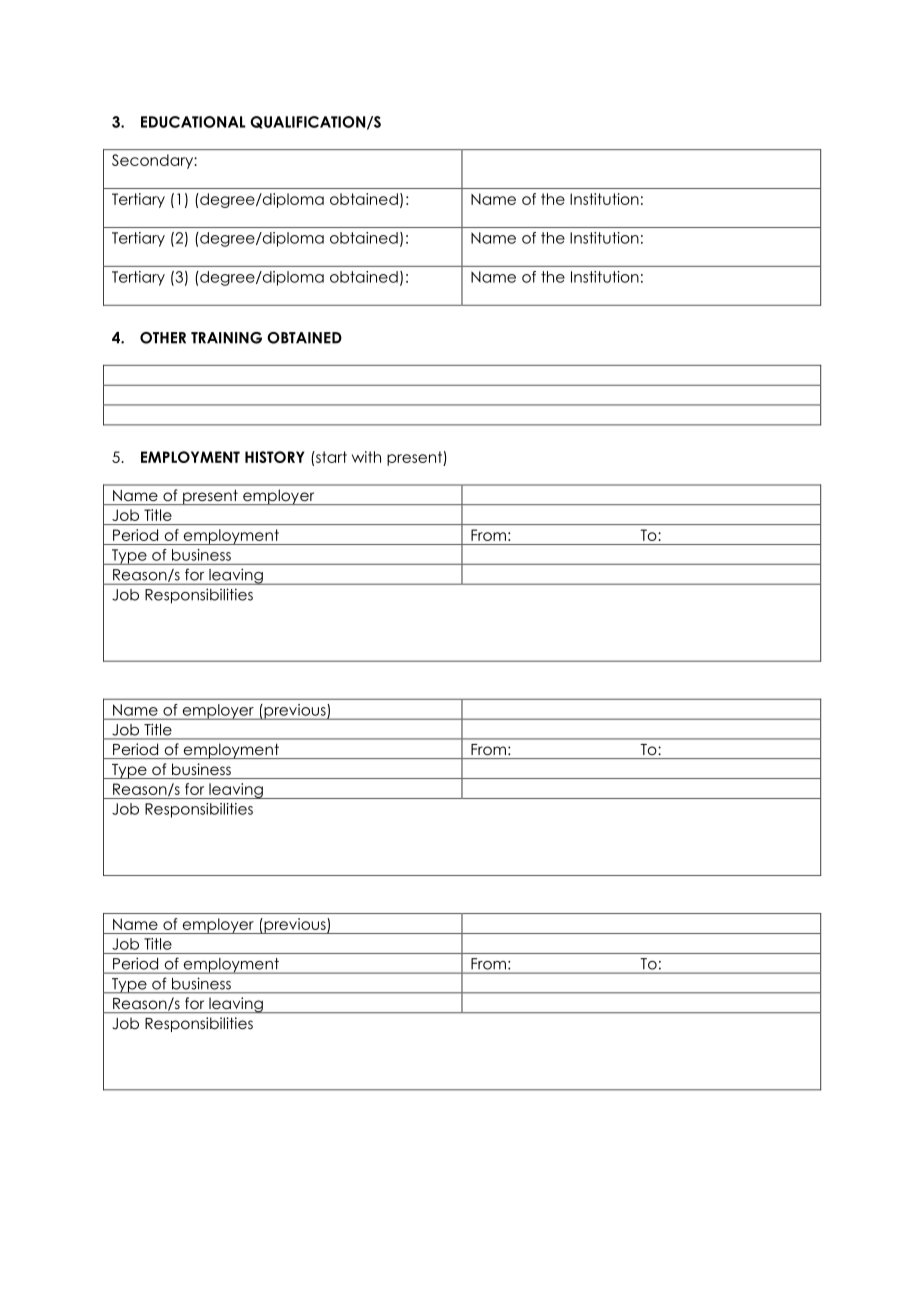  What do you see at coordinates (153, 161) in the document?
I see `Secondary` at bounding box center [153, 161].
